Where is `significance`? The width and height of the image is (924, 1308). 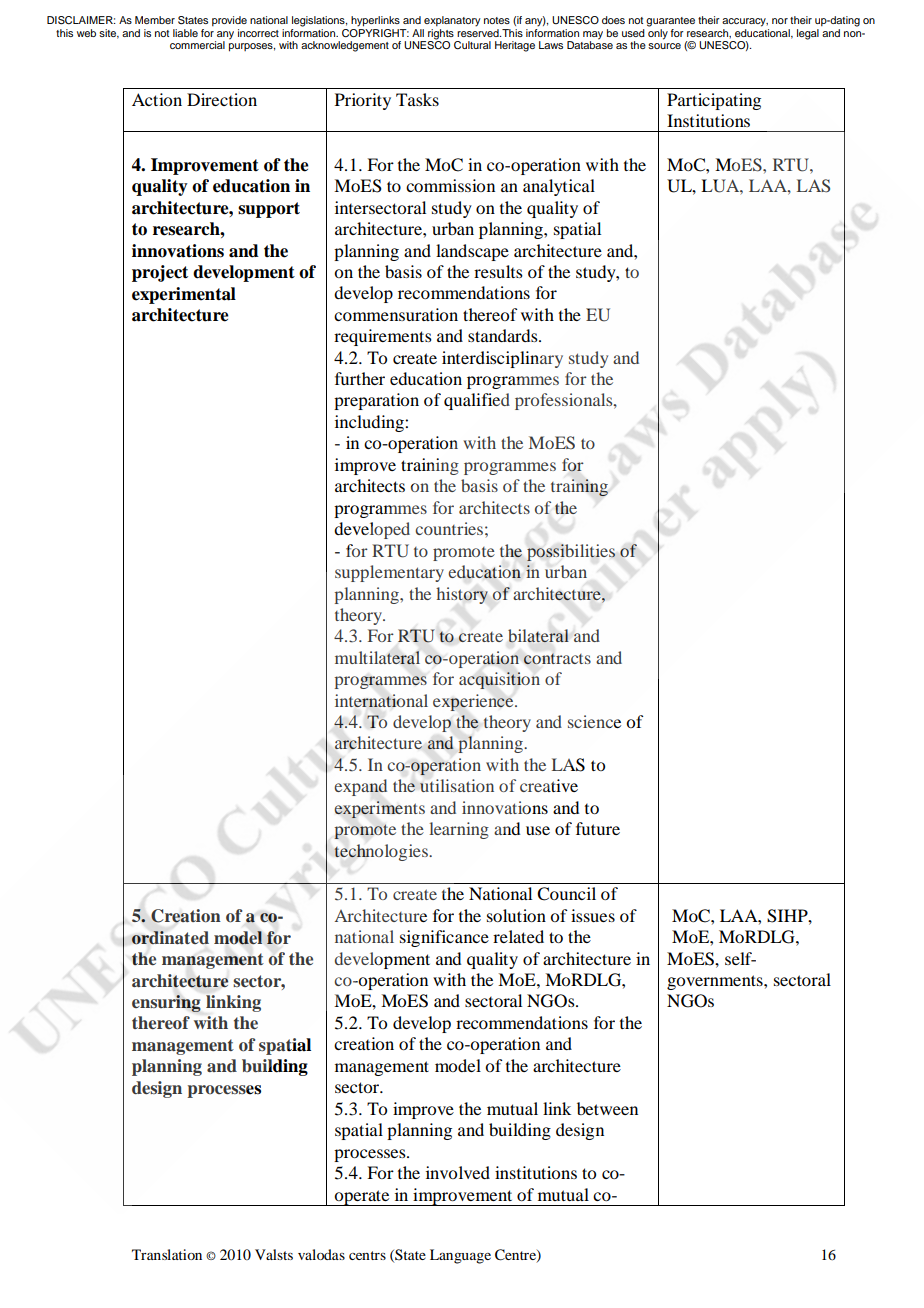 significance is located at coordinates (444, 938).
